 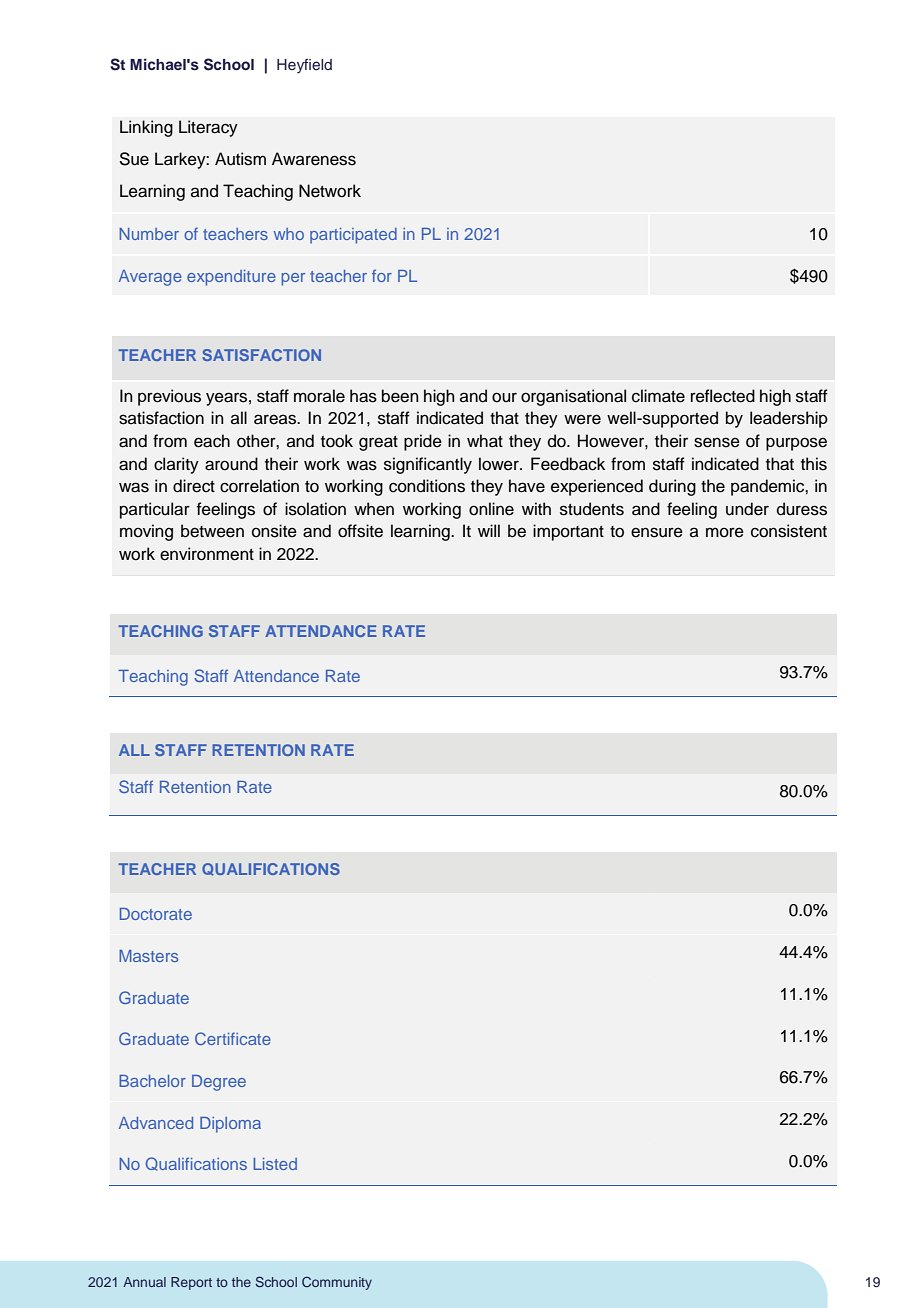 What do you see at coordinates (148, 956) in the page?
I see `Masters` at bounding box center [148, 956].
